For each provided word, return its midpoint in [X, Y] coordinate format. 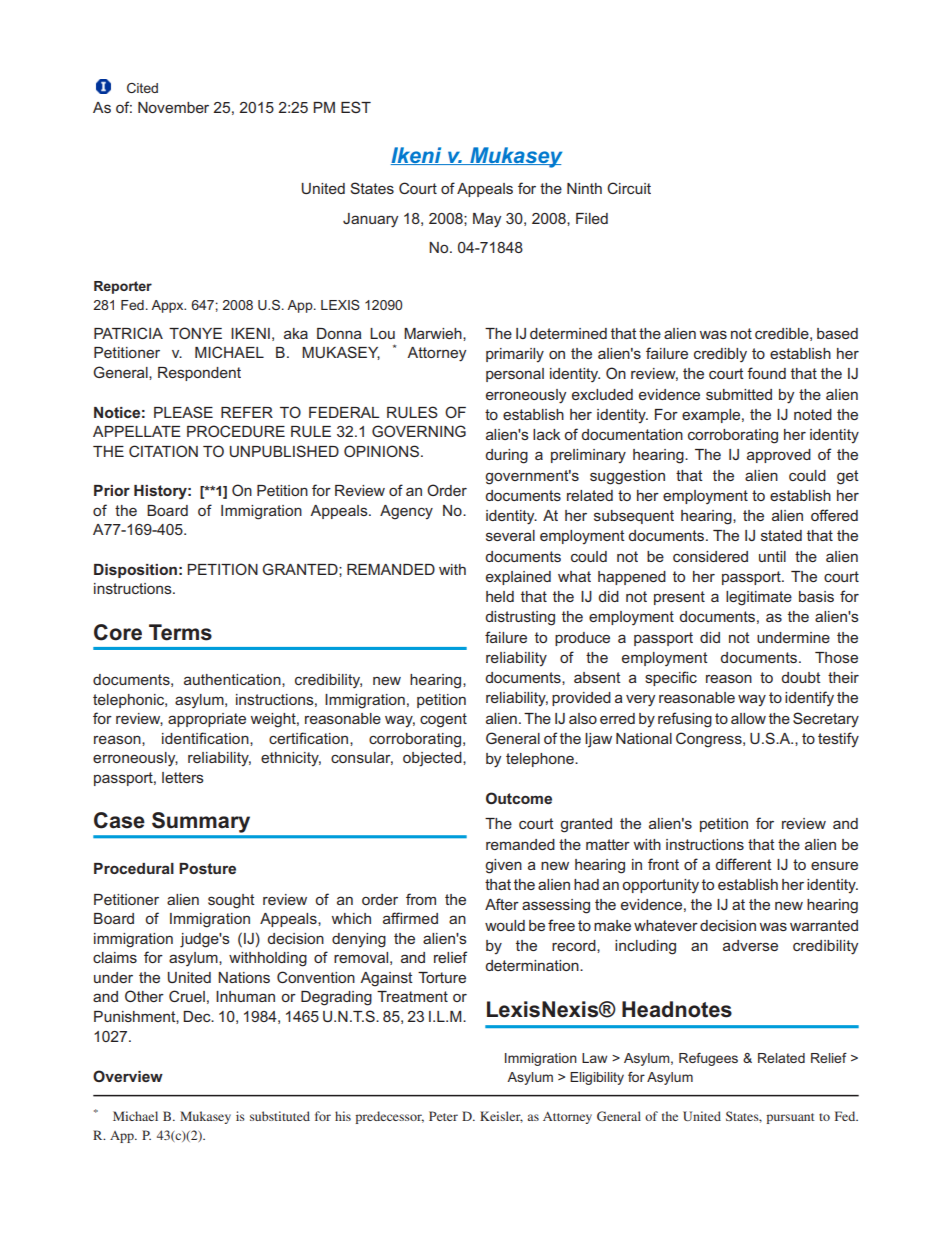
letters [183, 777]
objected [433, 759]
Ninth [584, 188]
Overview [128, 1076]
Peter [443, 1116]
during [506, 456]
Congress [710, 740]
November [173, 107]
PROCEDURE [236, 431]
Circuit [629, 188]
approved [779, 456]
